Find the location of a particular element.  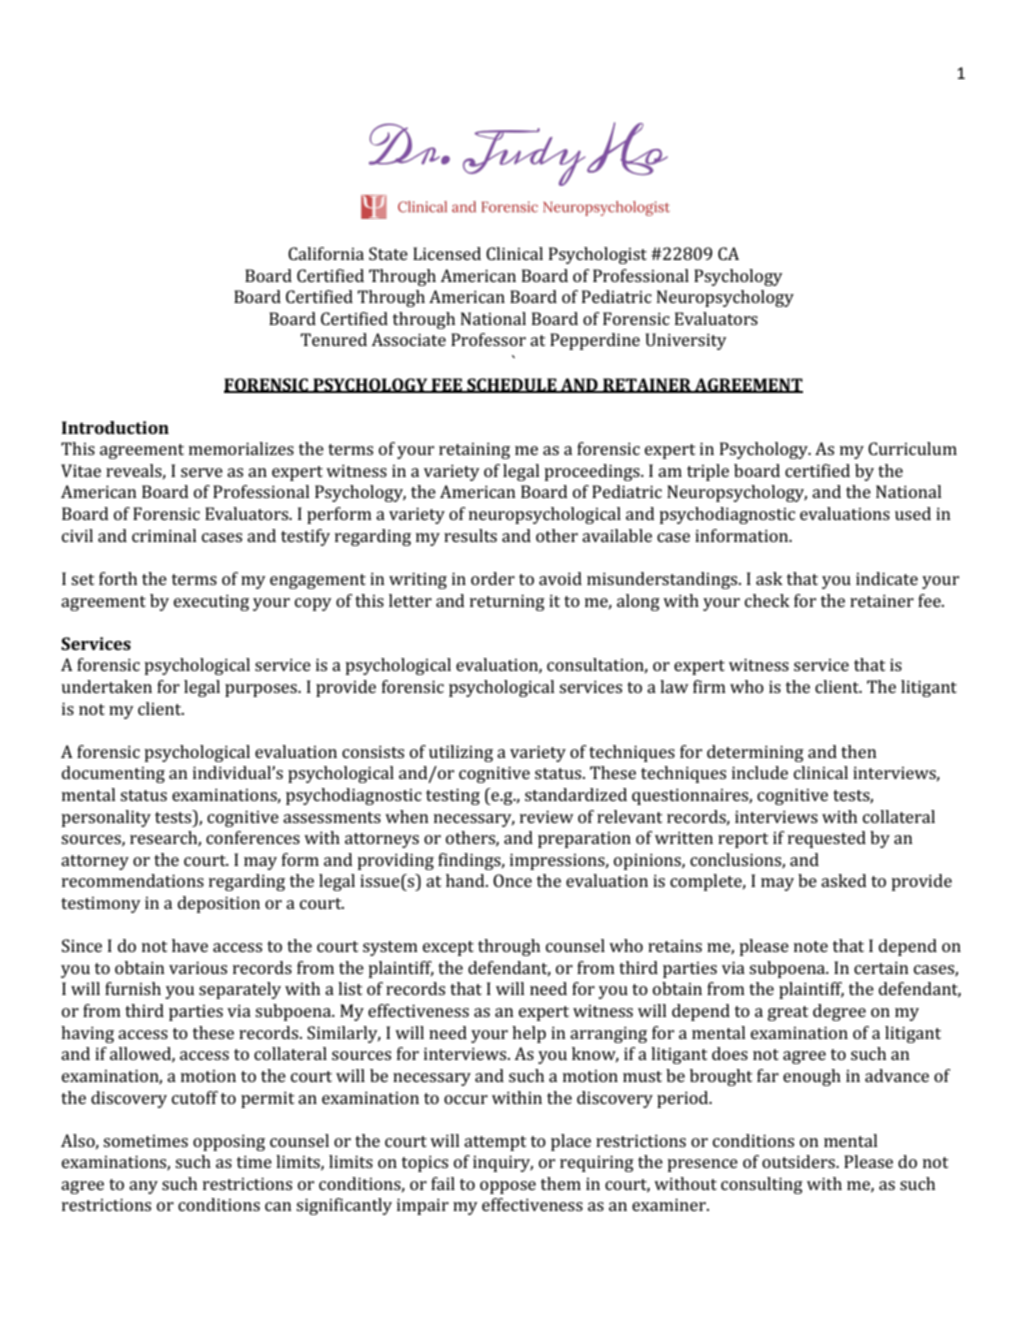

used is located at coordinates (913, 513).
